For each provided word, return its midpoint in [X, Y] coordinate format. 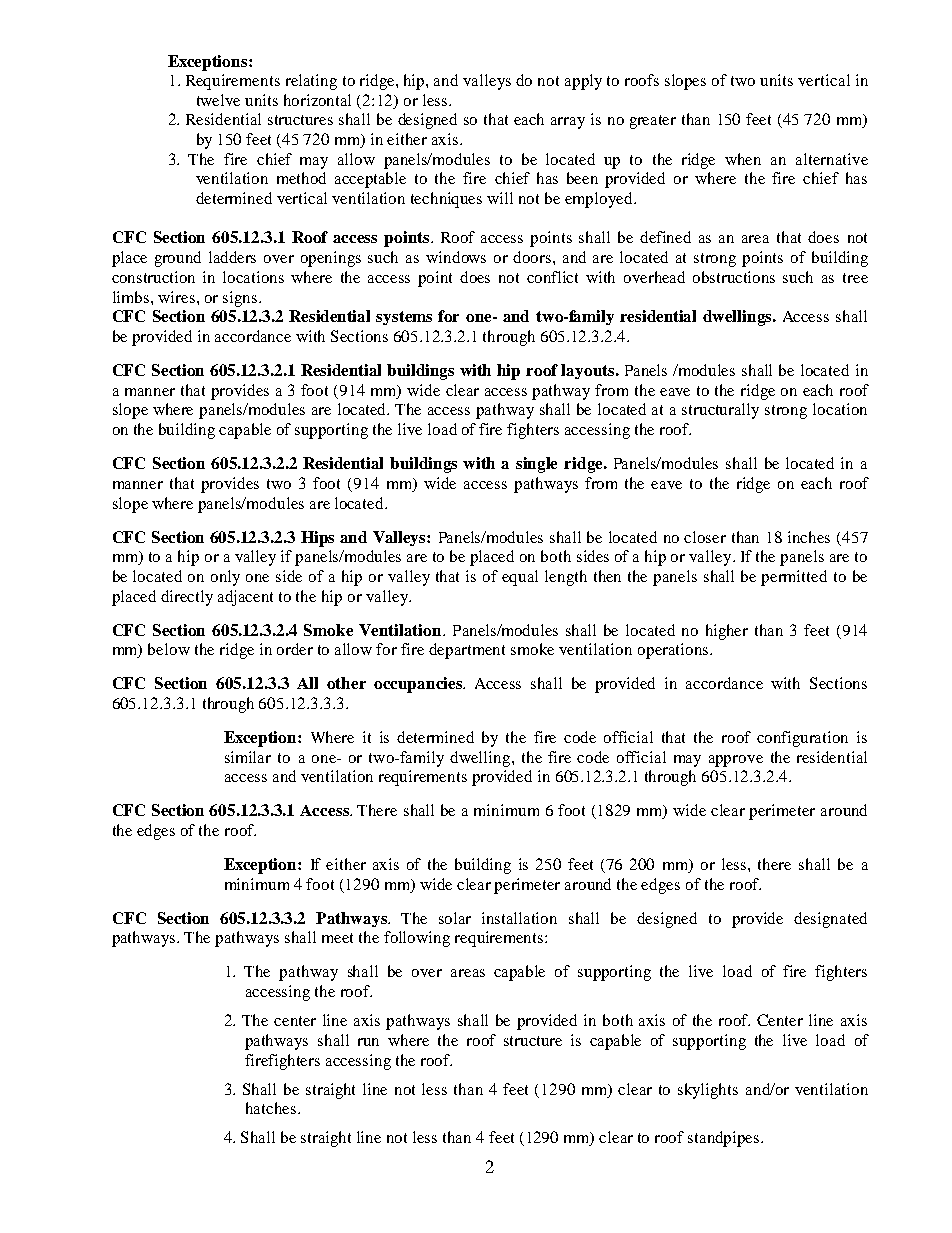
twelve [218, 100]
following [417, 939]
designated [830, 920]
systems [404, 318]
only [225, 578]
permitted [794, 578]
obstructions [734, 277]
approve [736, 761]
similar [248, 757]
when [743, 159]
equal [520, 578]
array [568, 123]
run [368, 1042]
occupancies [419, 685]
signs [241, 299]
